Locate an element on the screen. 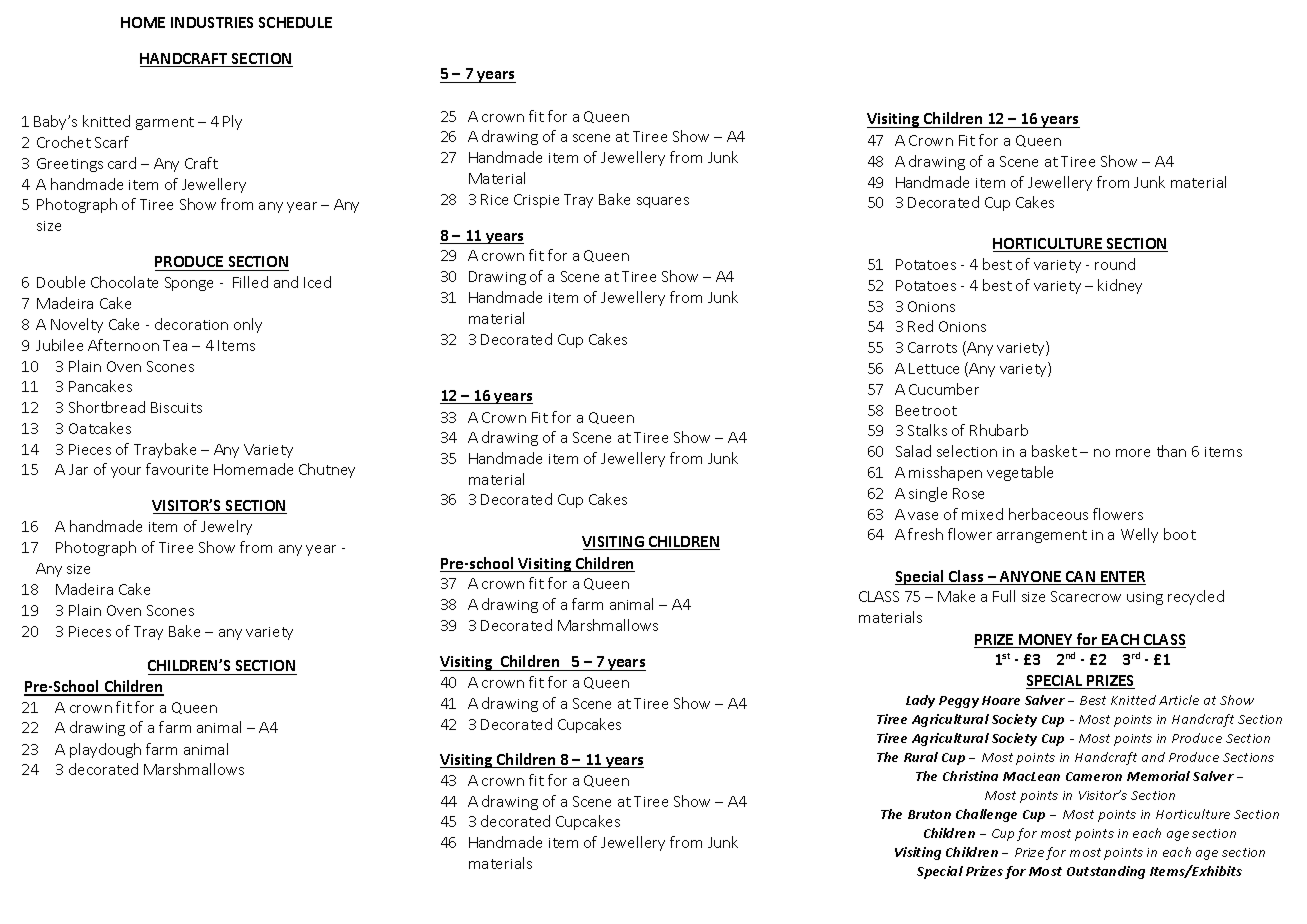 The width and height of the screenshot is (1307, 924). Outstanding is located at coordinates (1106, 872).
